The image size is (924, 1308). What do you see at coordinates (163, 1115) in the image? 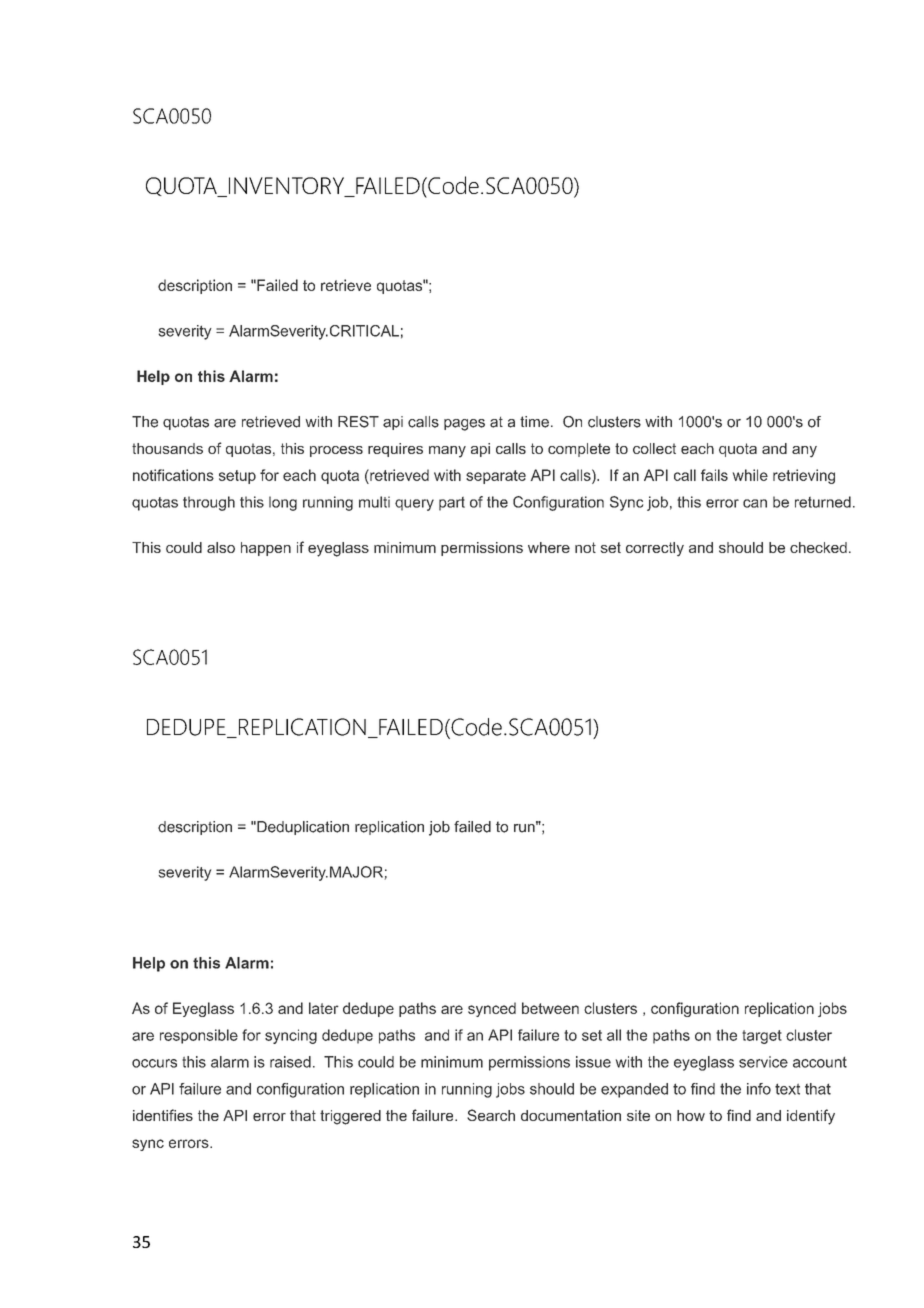
I see `identifies` at bounding box center [163, 1115].
